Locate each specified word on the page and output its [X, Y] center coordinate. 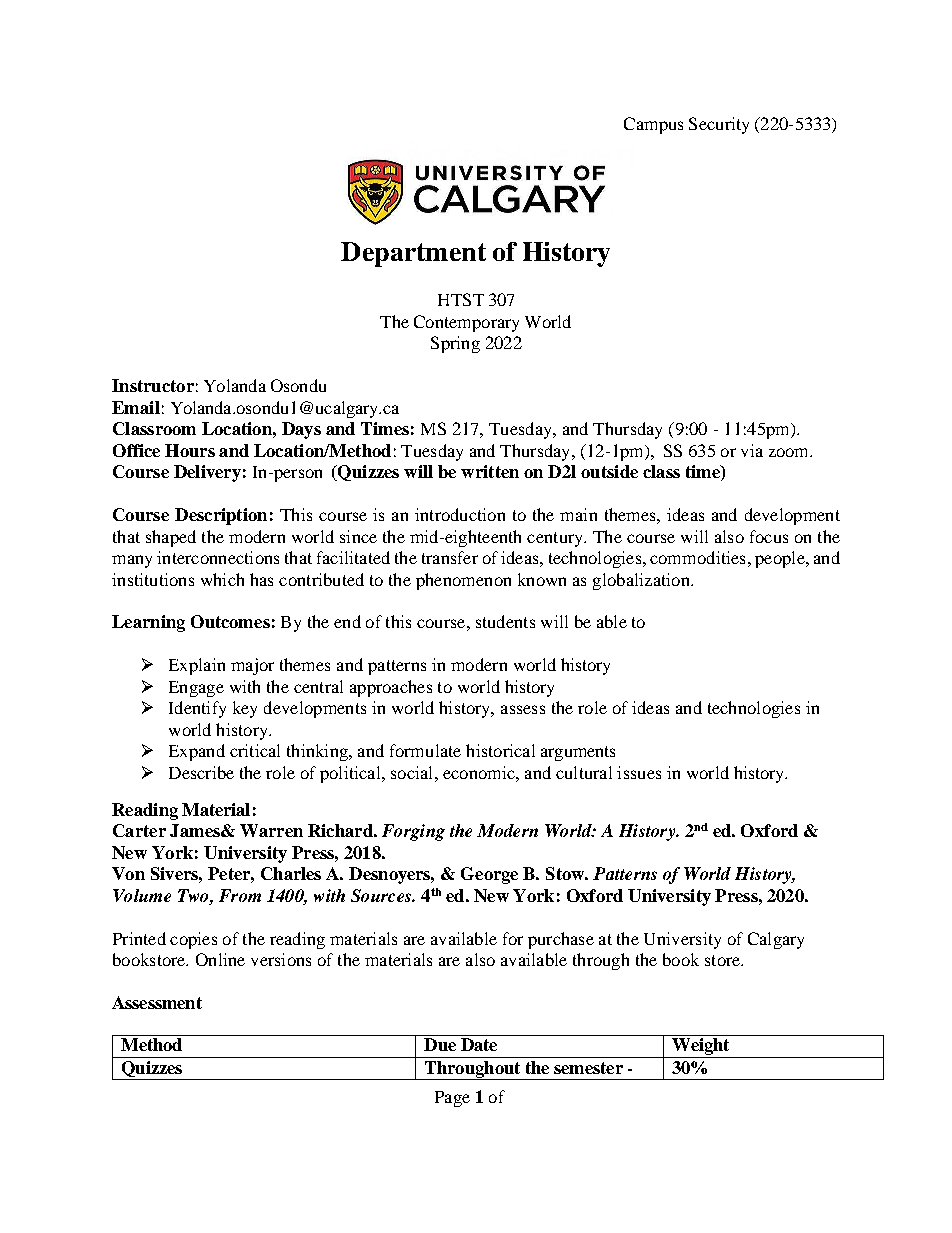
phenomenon [463, 581]
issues [639, 772]
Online [220, 959]
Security [719, 125]
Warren [271, 830]
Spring [455, 344]
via [752, 450]
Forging [413, 832]
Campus [653, 125]
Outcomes [230, 621]
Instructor [153, 385]
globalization [642, 581]
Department [413, 254]
